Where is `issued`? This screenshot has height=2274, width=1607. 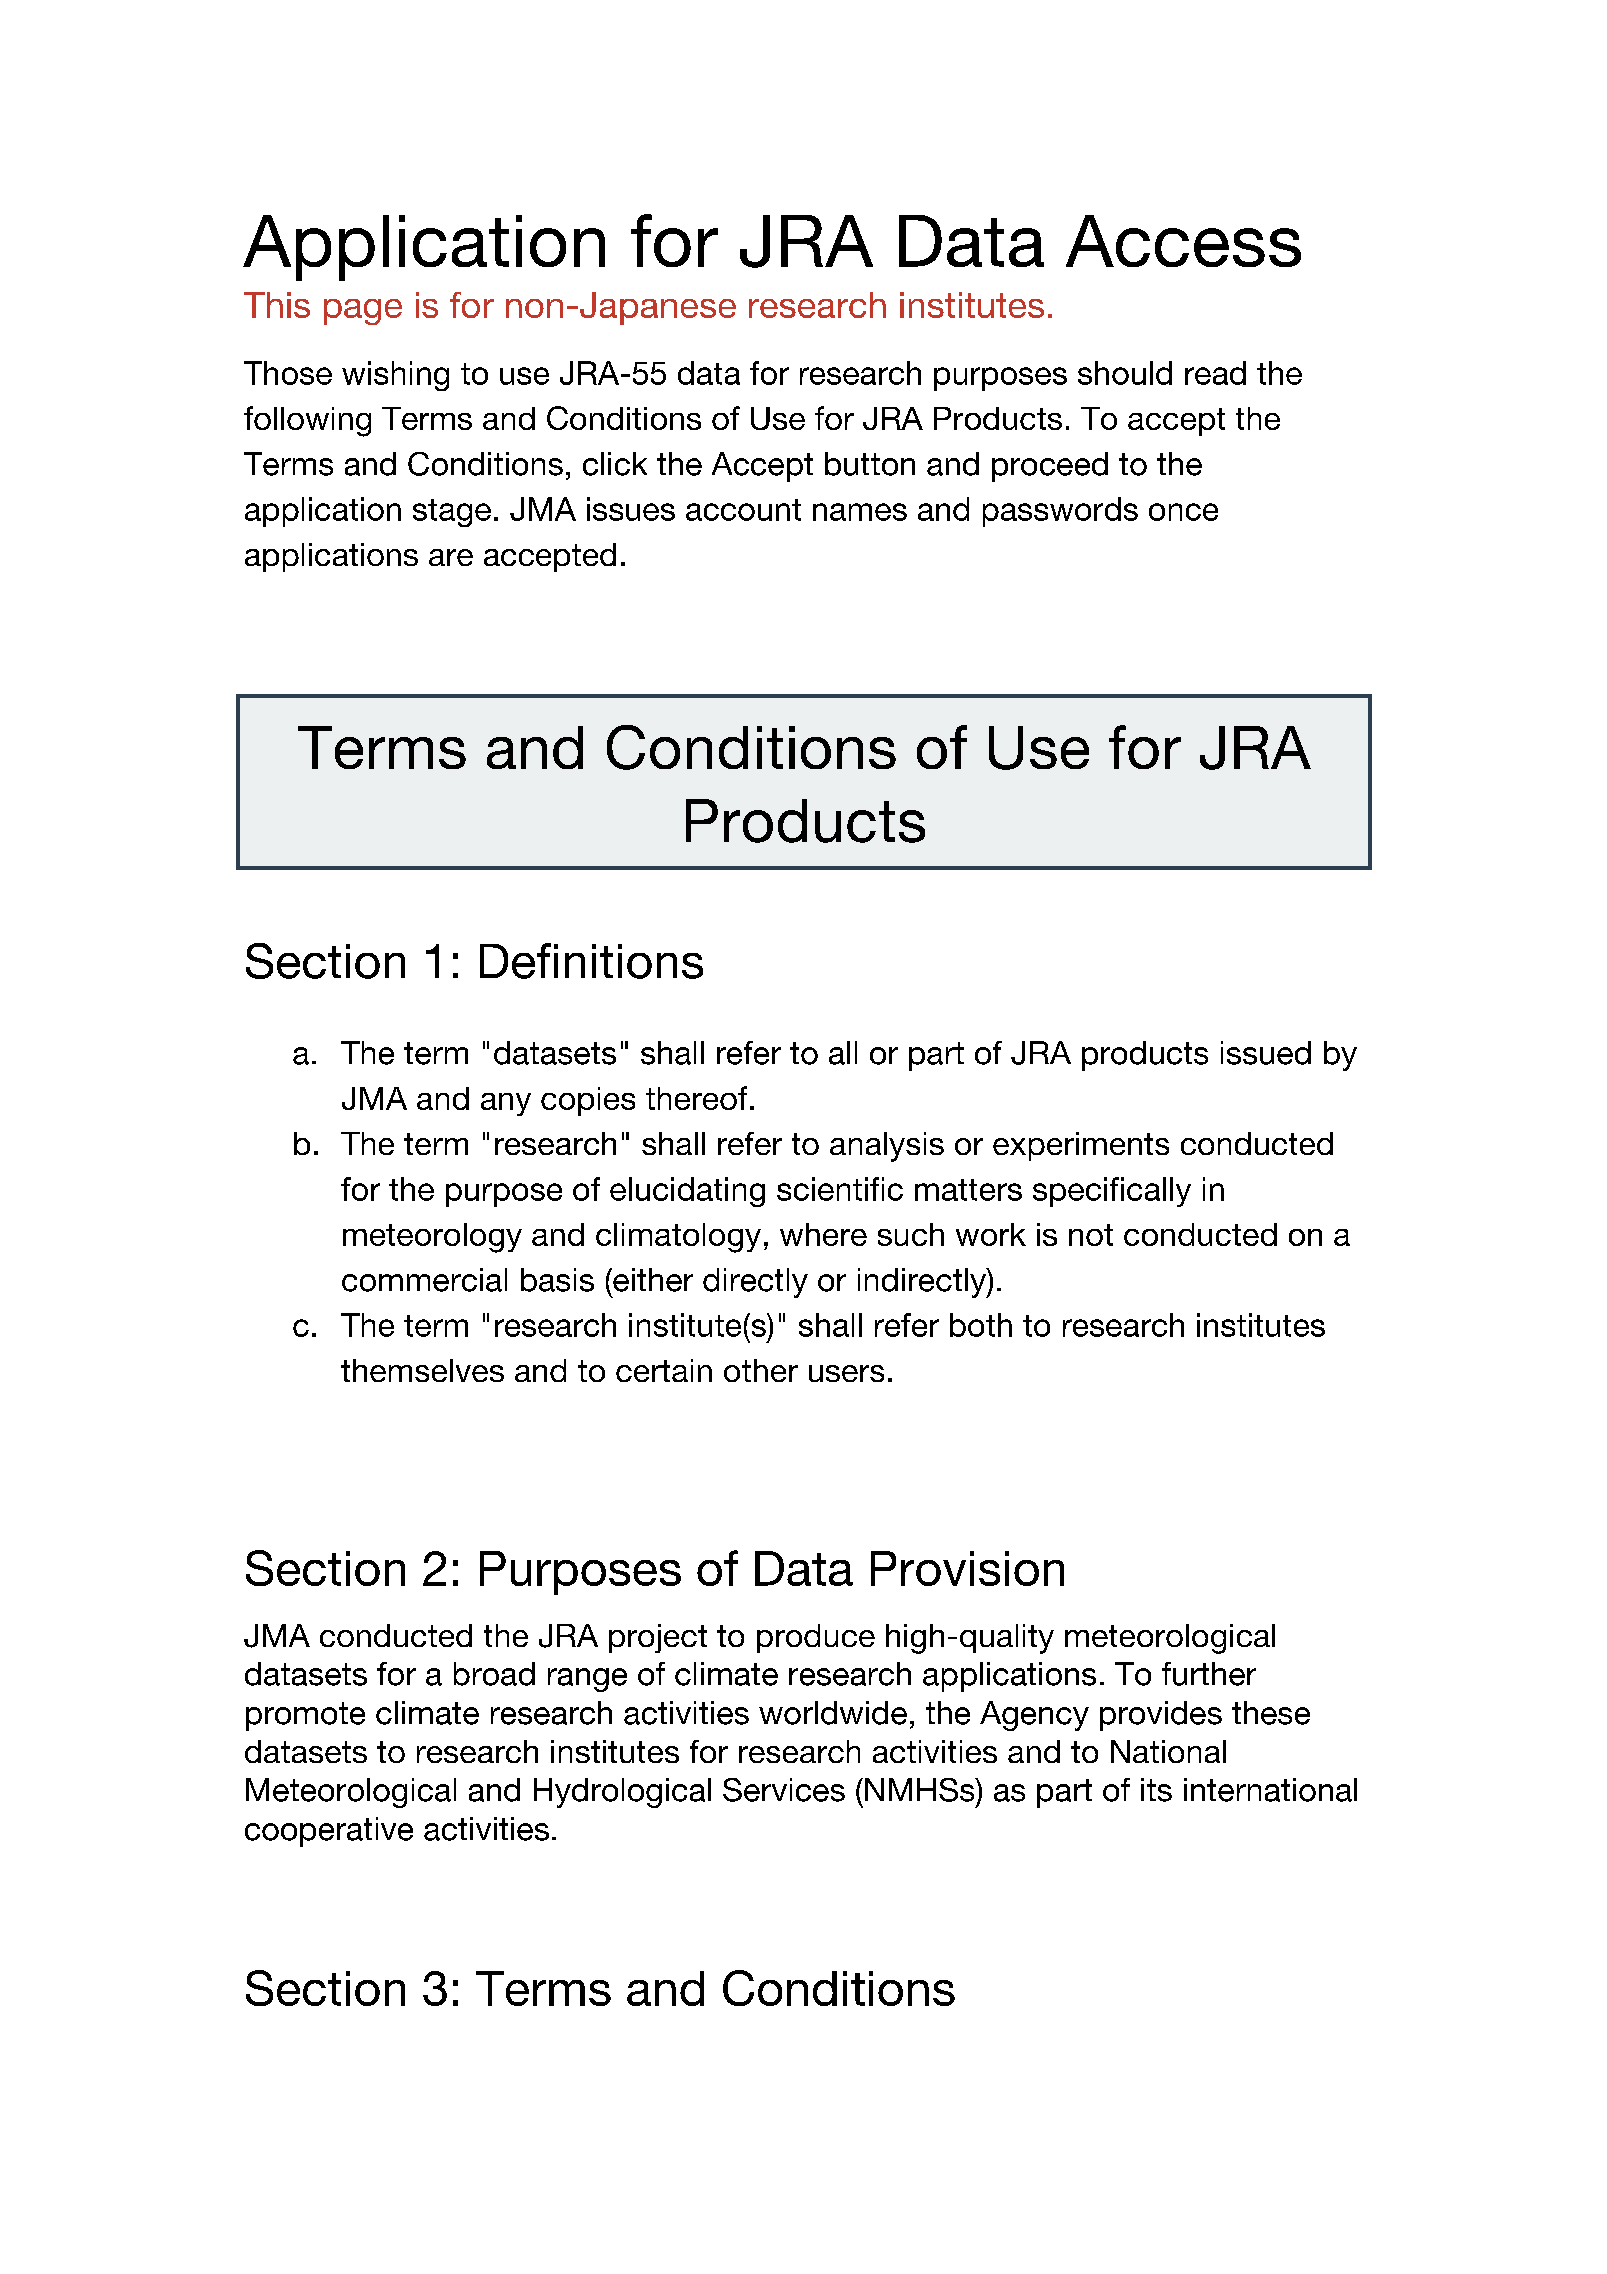
issued is located at coordinates (1266, 1053).
